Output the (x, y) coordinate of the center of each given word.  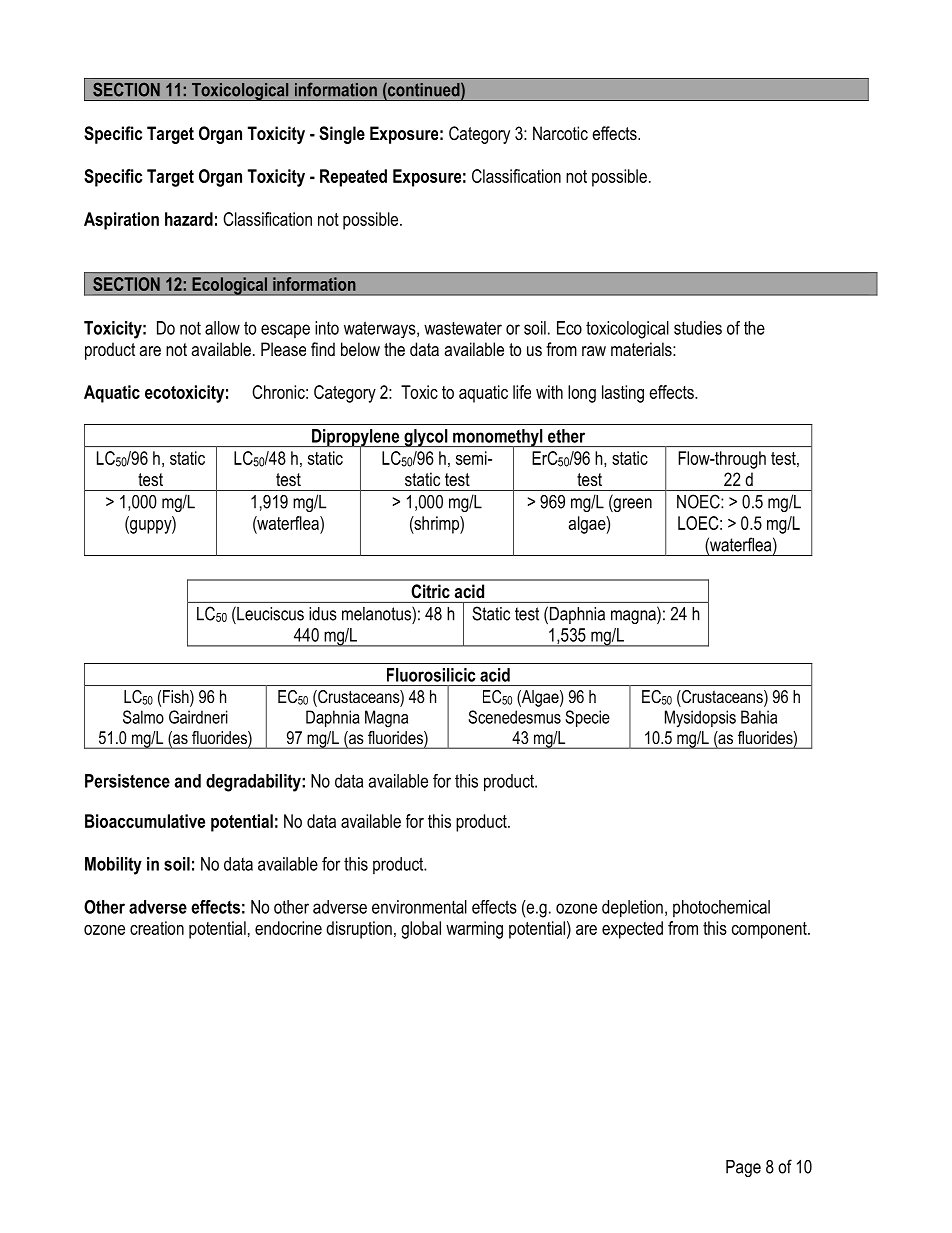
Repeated (353, 178)
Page (743, 1168)
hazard (189, 219)
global (421, 930)
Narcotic (560, 133)
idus (323, 614)
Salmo (143, 717)
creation (157, 928)
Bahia (759, 717)
